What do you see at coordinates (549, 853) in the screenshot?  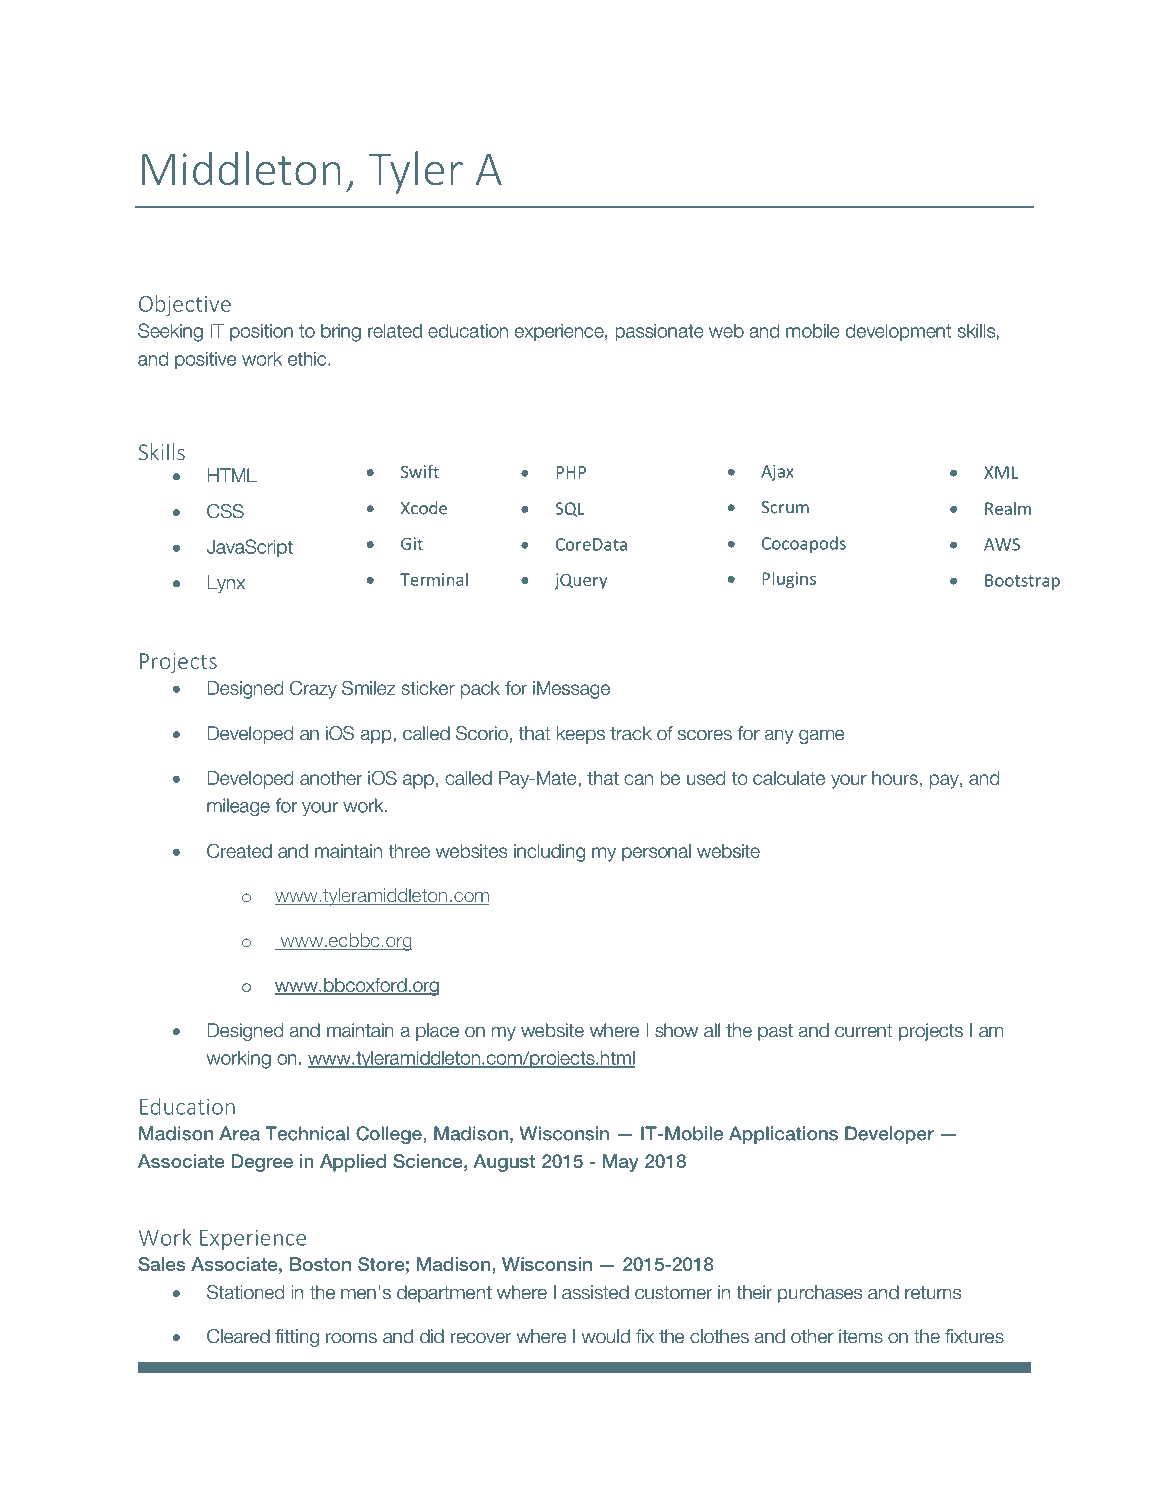 I see `including` at bounding box center [549, 853].
